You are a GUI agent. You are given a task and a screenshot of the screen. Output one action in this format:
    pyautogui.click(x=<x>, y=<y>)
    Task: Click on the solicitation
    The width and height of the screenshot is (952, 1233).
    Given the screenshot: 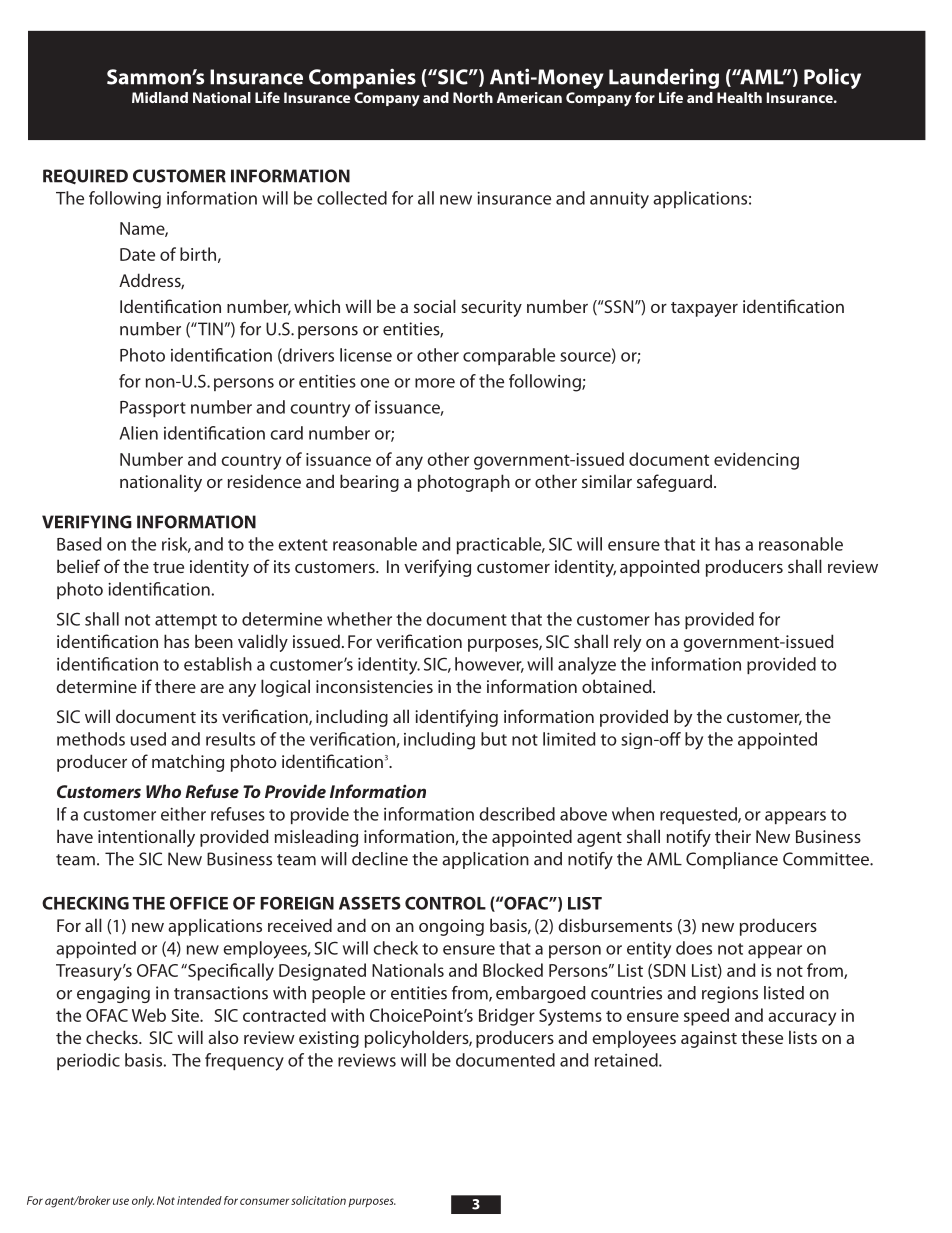 What is the action you would take?
    pyautogui.click(x=318, y=1200)
